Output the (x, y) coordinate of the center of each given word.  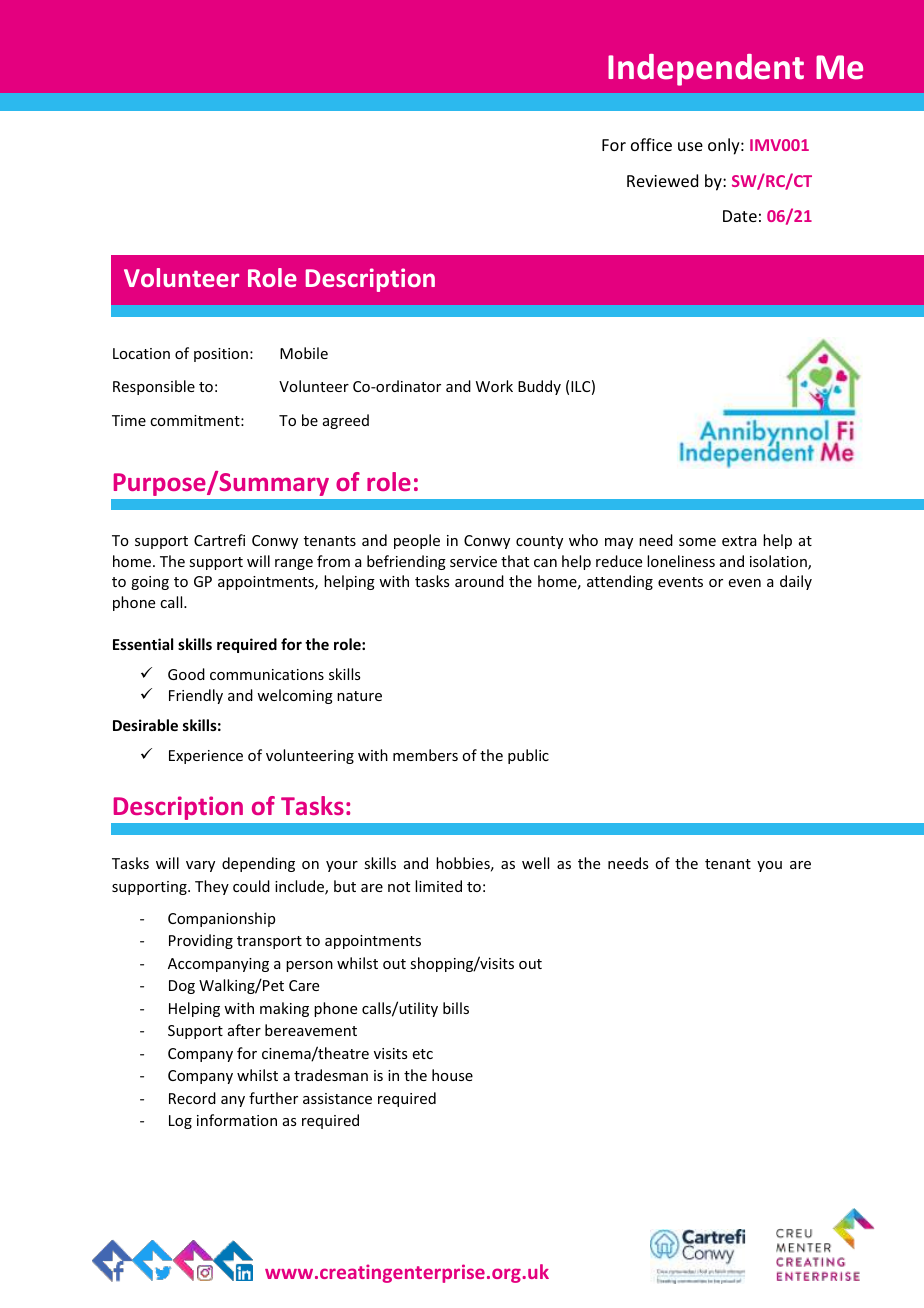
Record (192, 1098)
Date (740, 216)
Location (141, 353)
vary (200, 866)
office (651, 144)
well (535, 863)
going (150, 583)
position (221, 355)
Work (494, 386)
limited (438, 886)
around (479, 581)
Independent (706, 70)
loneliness (681, 561)
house (452, 1075)
